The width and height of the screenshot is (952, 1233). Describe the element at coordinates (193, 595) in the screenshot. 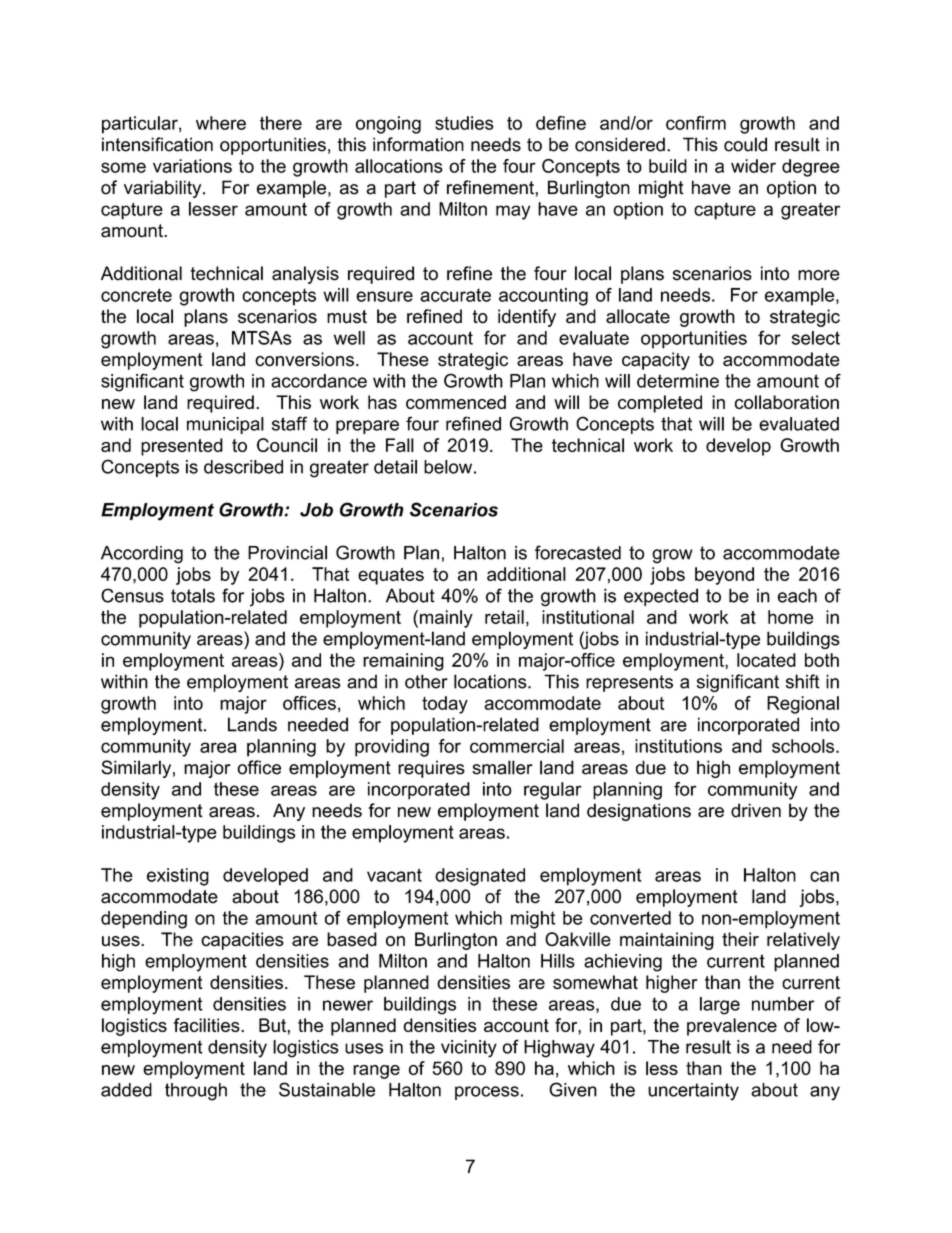

I see `totals` at that location.
